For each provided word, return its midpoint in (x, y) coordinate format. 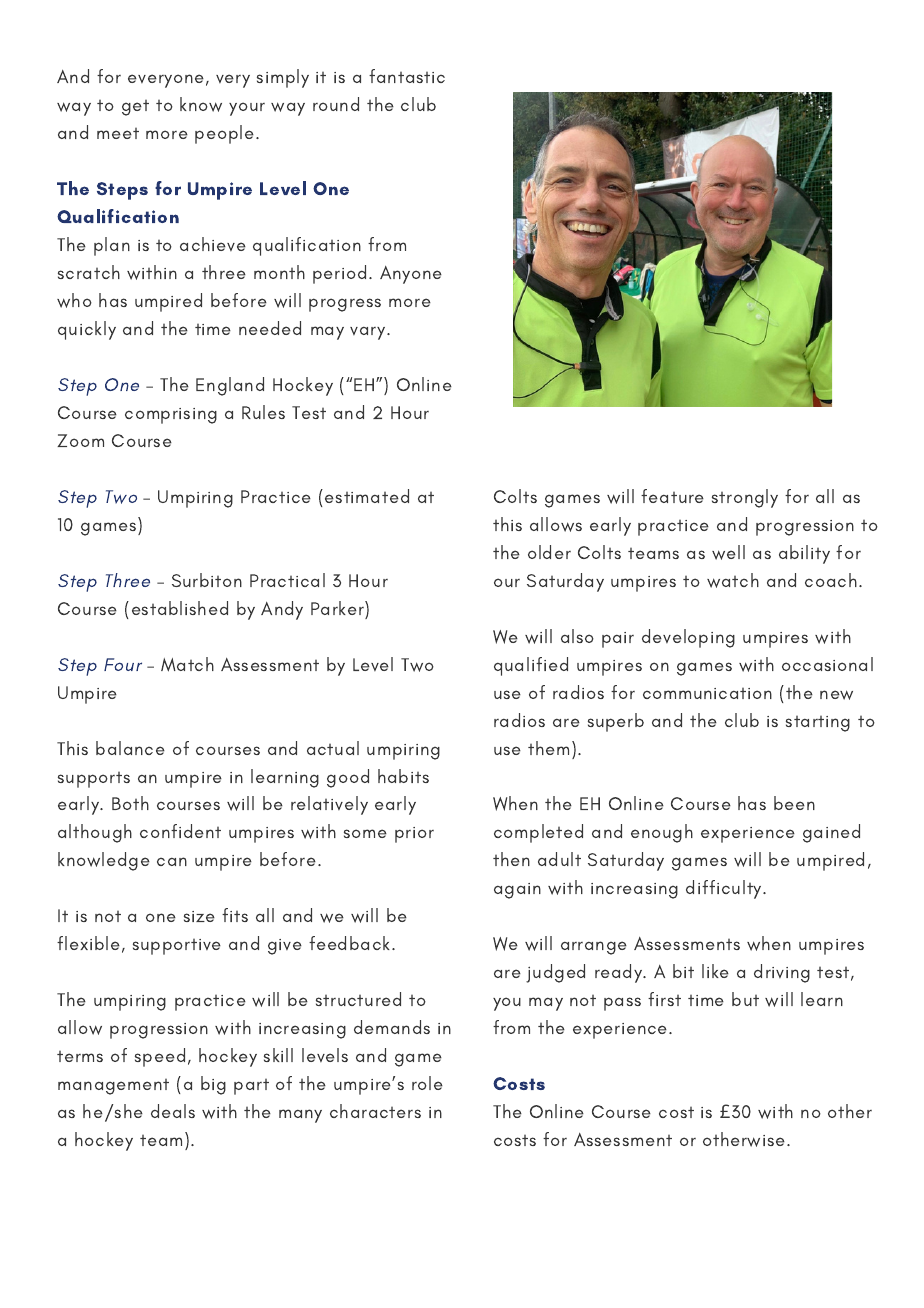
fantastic (407, 76)
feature (672, 496)
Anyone (411, 275)
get (135, 108)
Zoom (80, 440)
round (336, 104)
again (517, 891)
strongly (745, 498)
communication (707, 693)
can (172, 861)
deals (173, 1111)
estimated (367, 496)
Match (187, 664)
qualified (531, 666)
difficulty (725, 889)
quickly (87, 330)
